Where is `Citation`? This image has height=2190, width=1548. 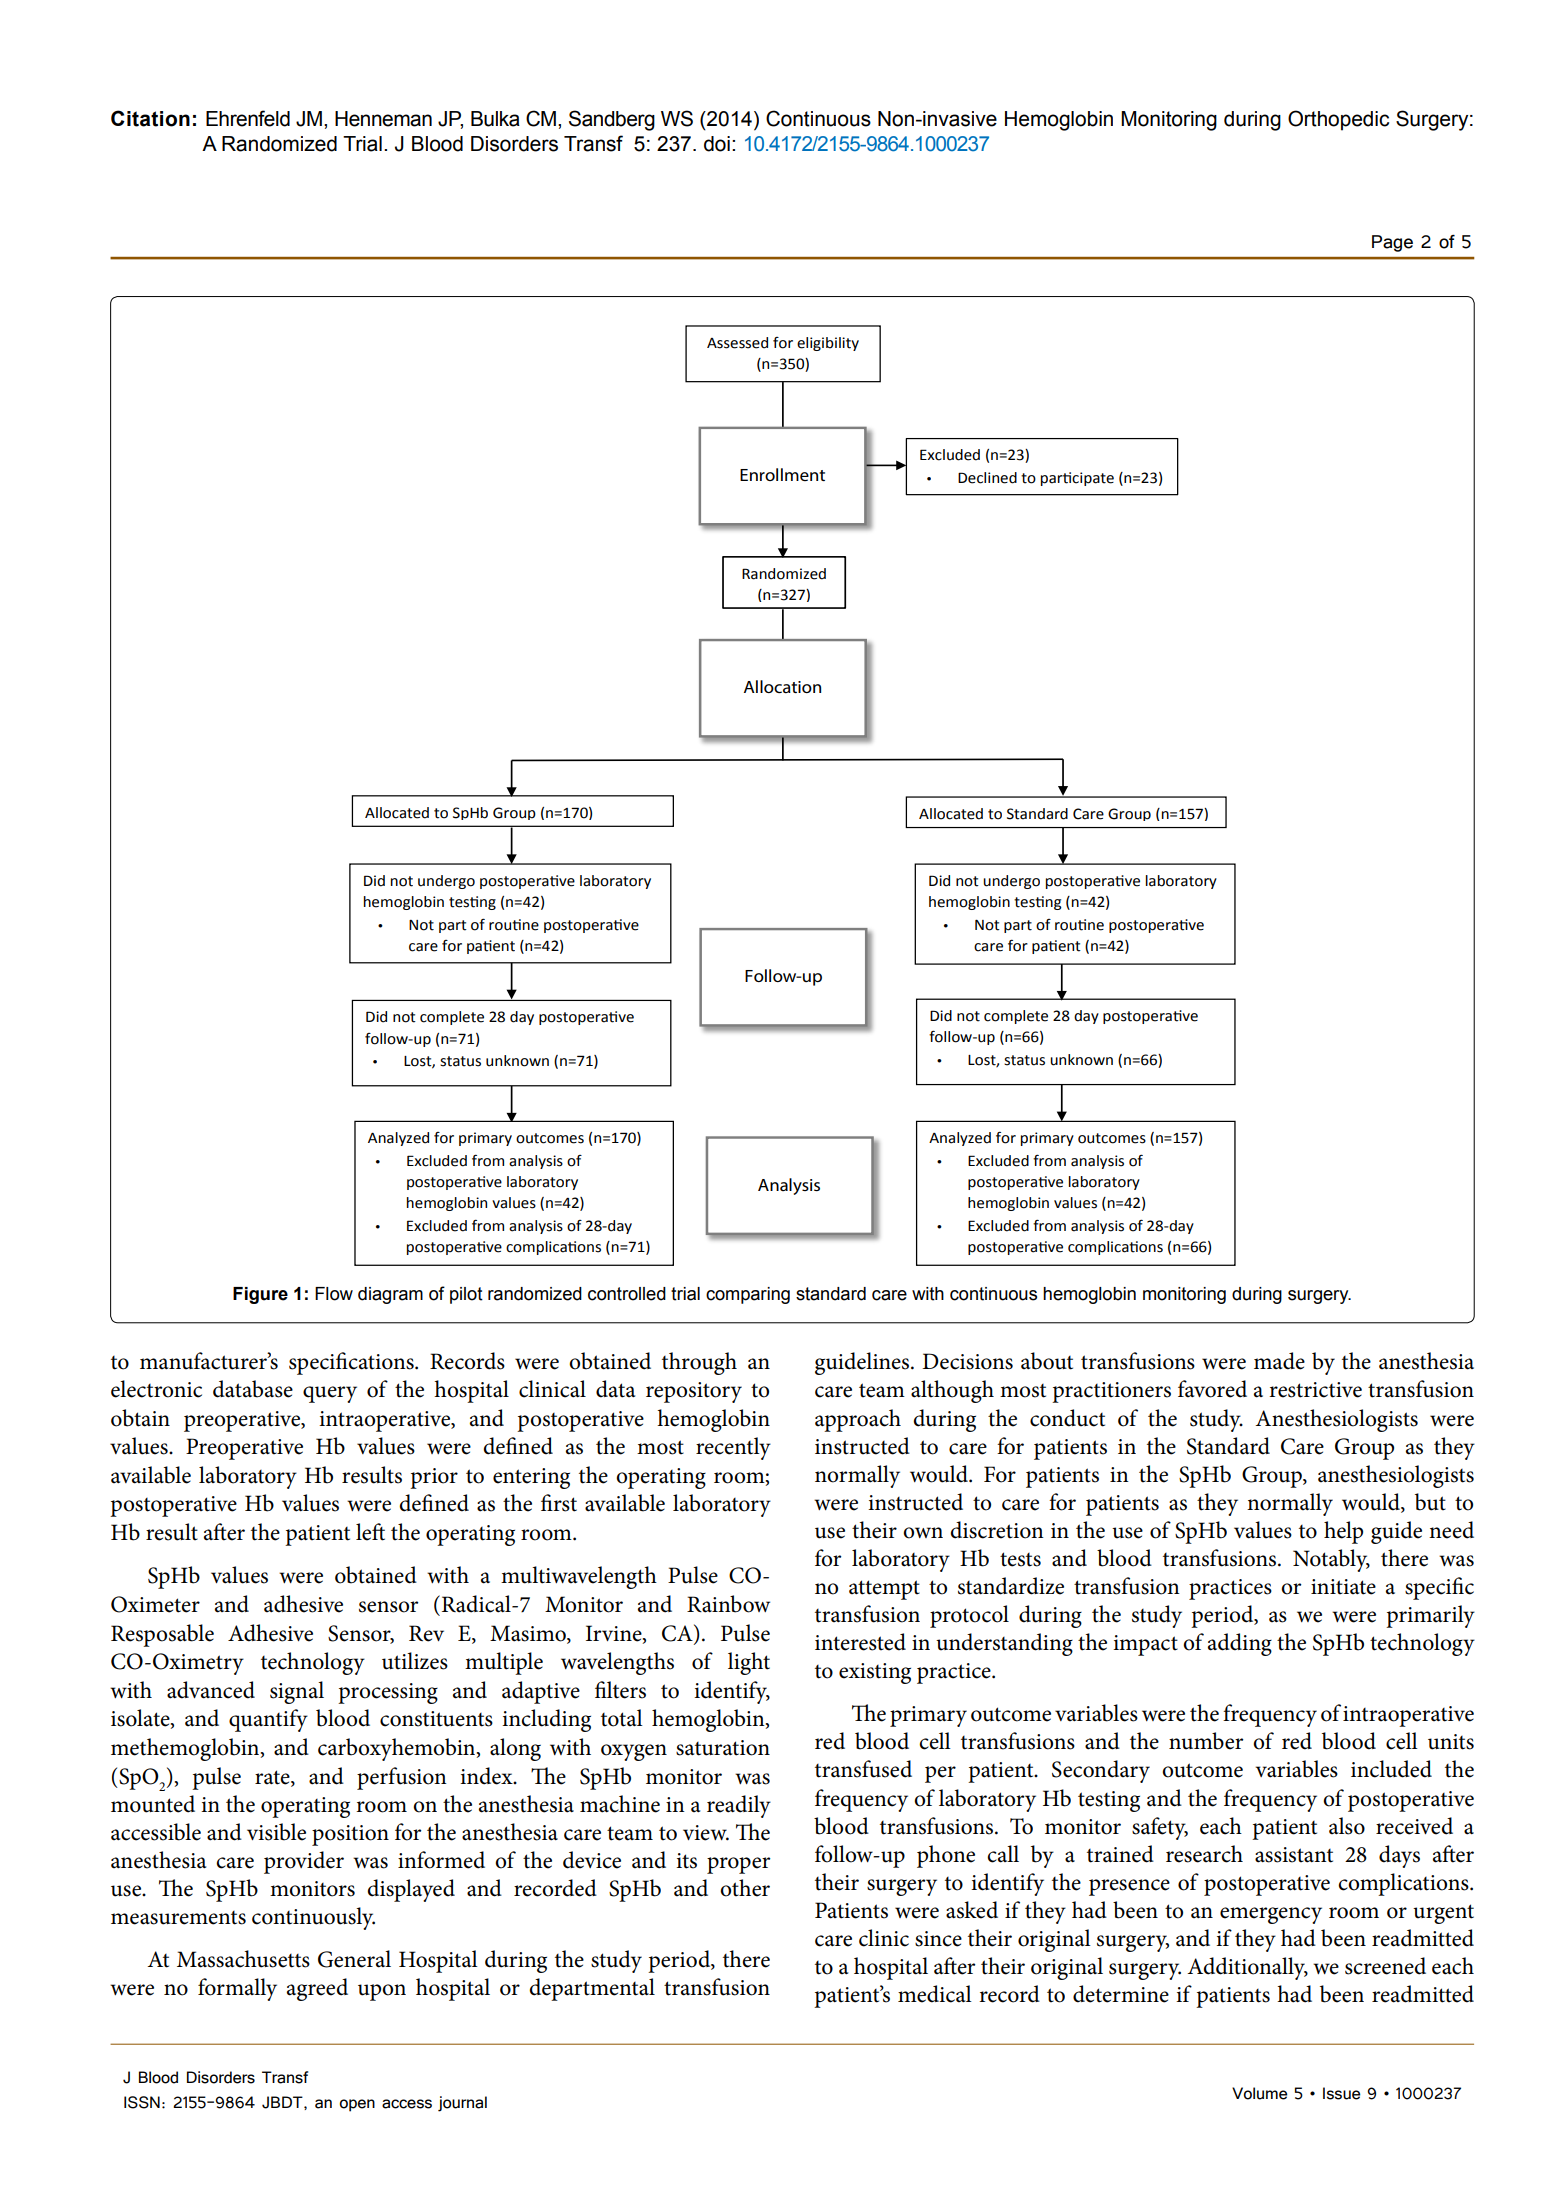 Citation is located at coordinates (150, 118).
